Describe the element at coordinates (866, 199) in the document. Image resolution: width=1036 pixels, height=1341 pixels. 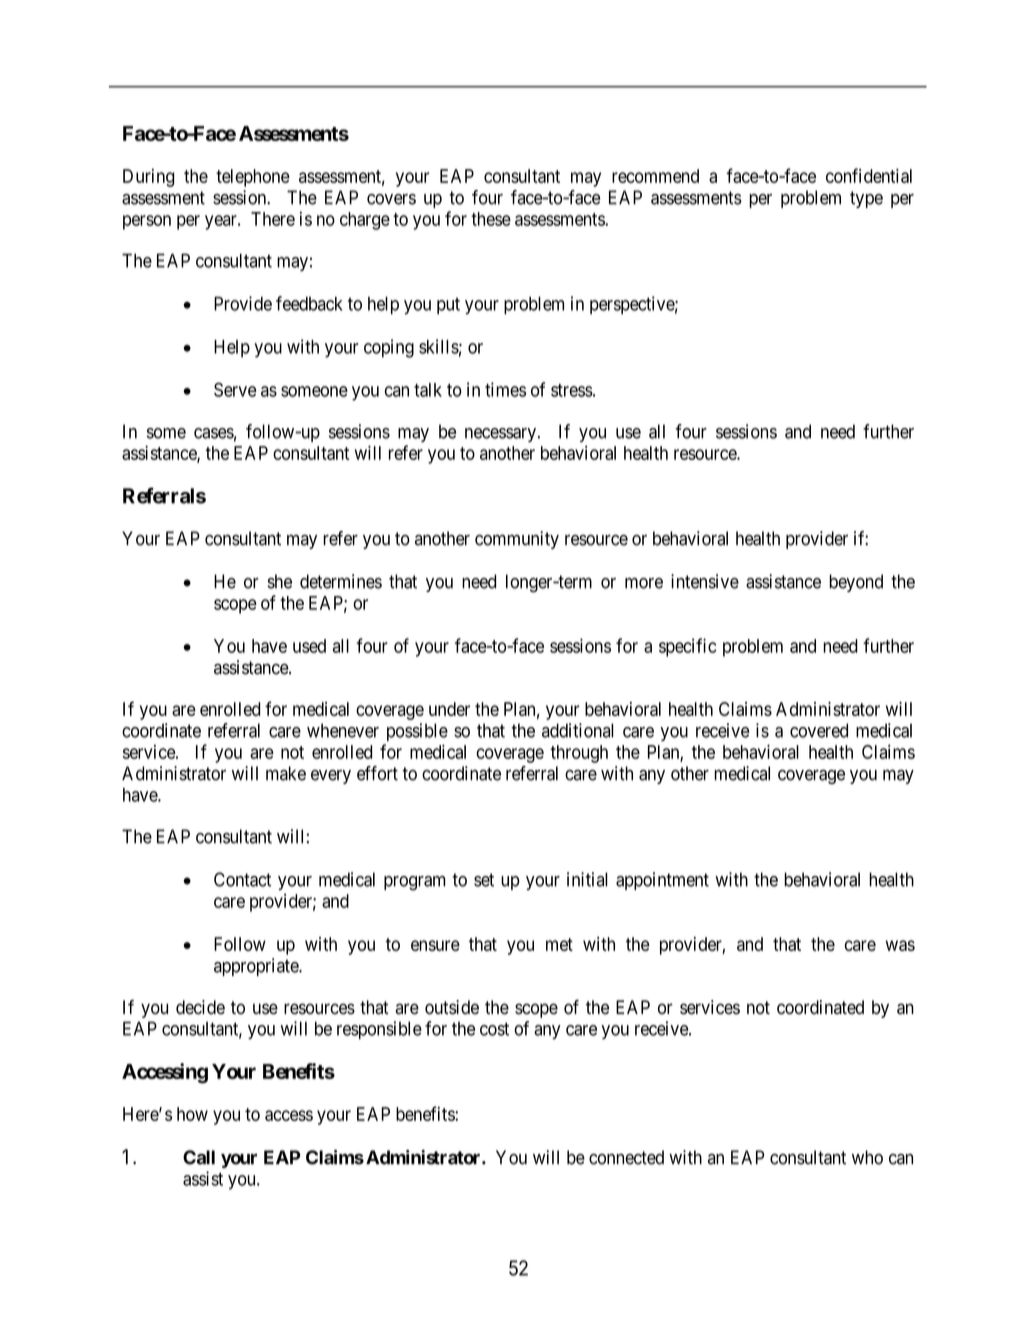
I see `type` at that location.
